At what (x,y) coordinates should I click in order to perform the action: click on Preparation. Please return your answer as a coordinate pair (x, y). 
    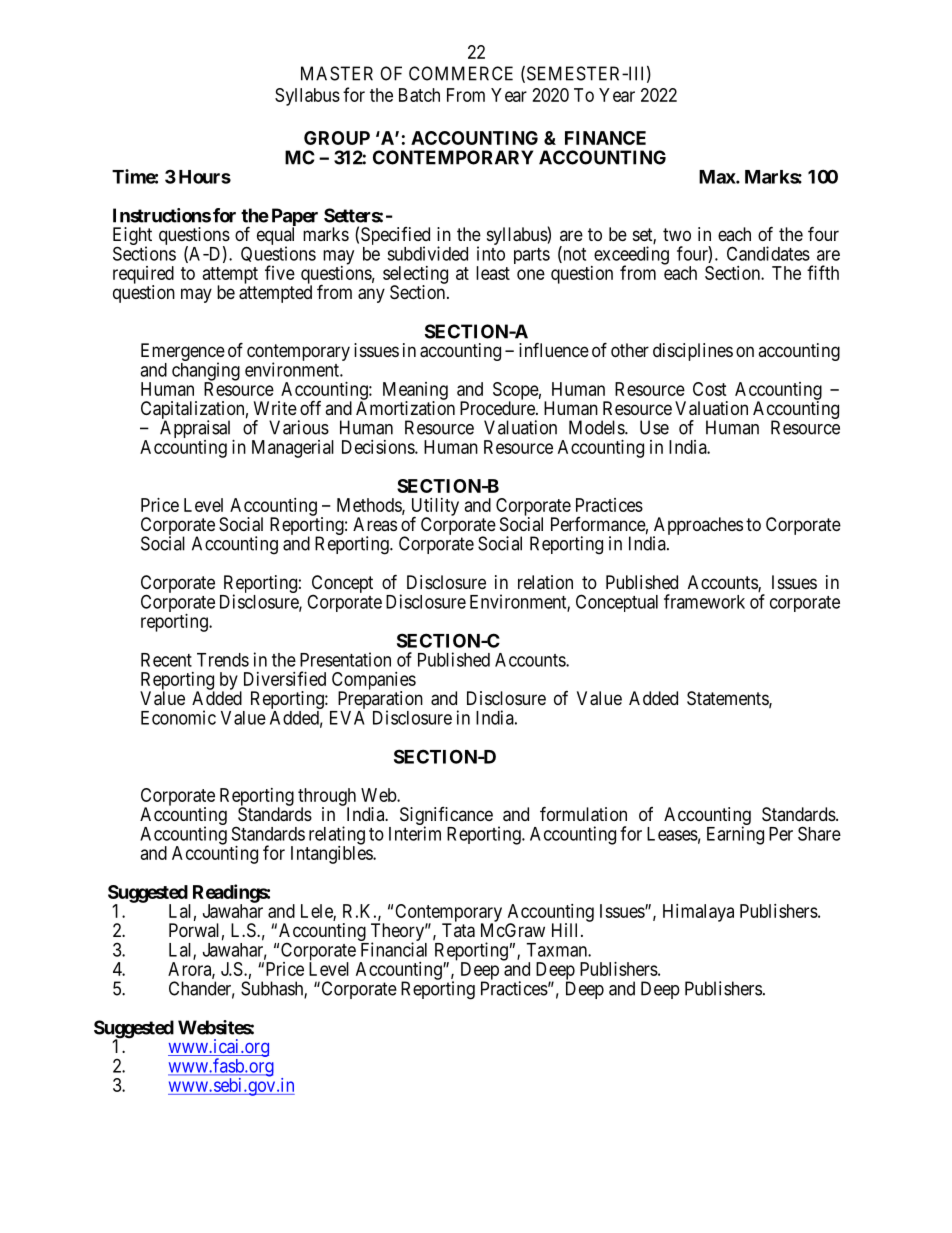
    Looking at the image, I should click on (379, 701).
